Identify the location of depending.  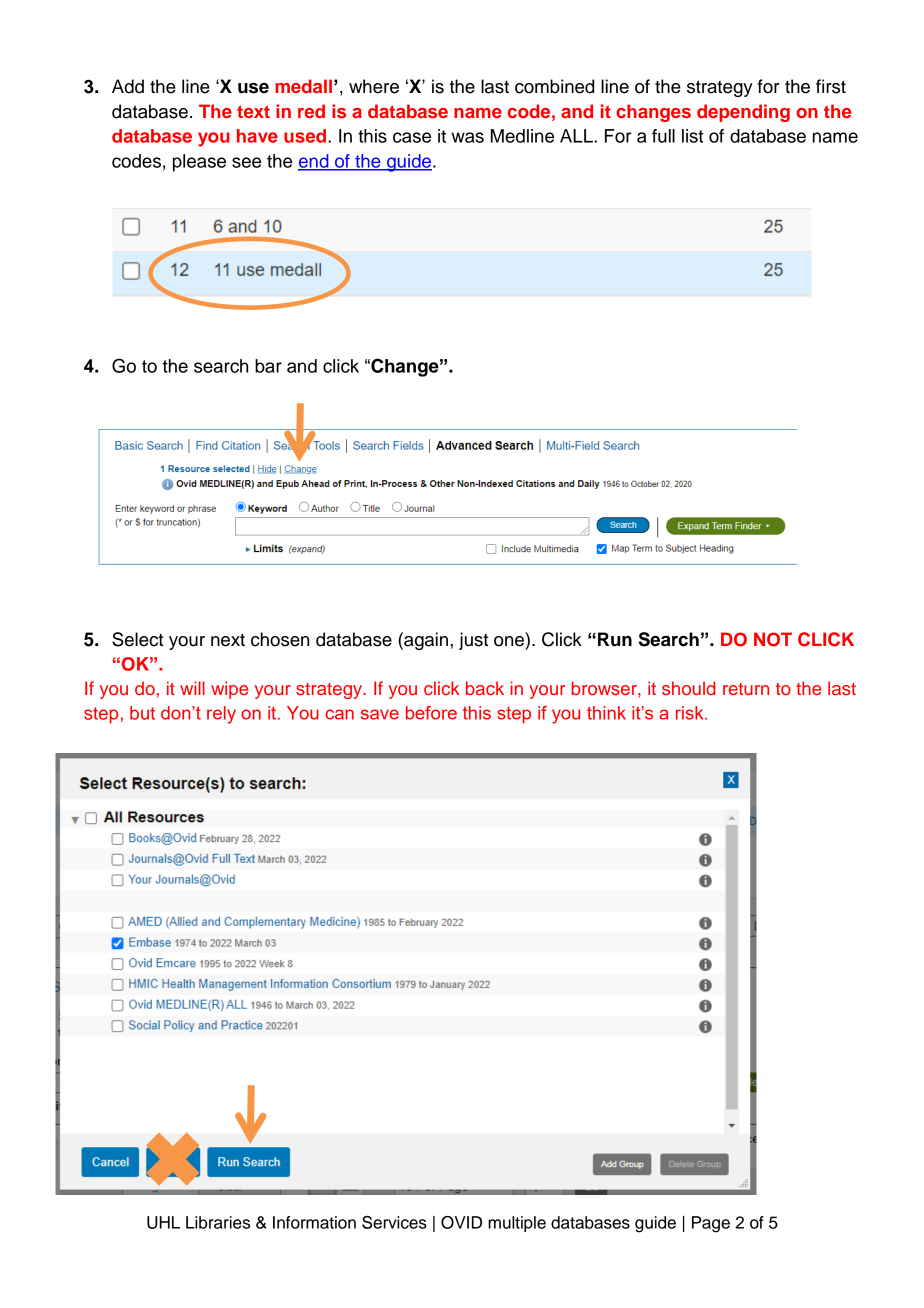
(743, 113).
